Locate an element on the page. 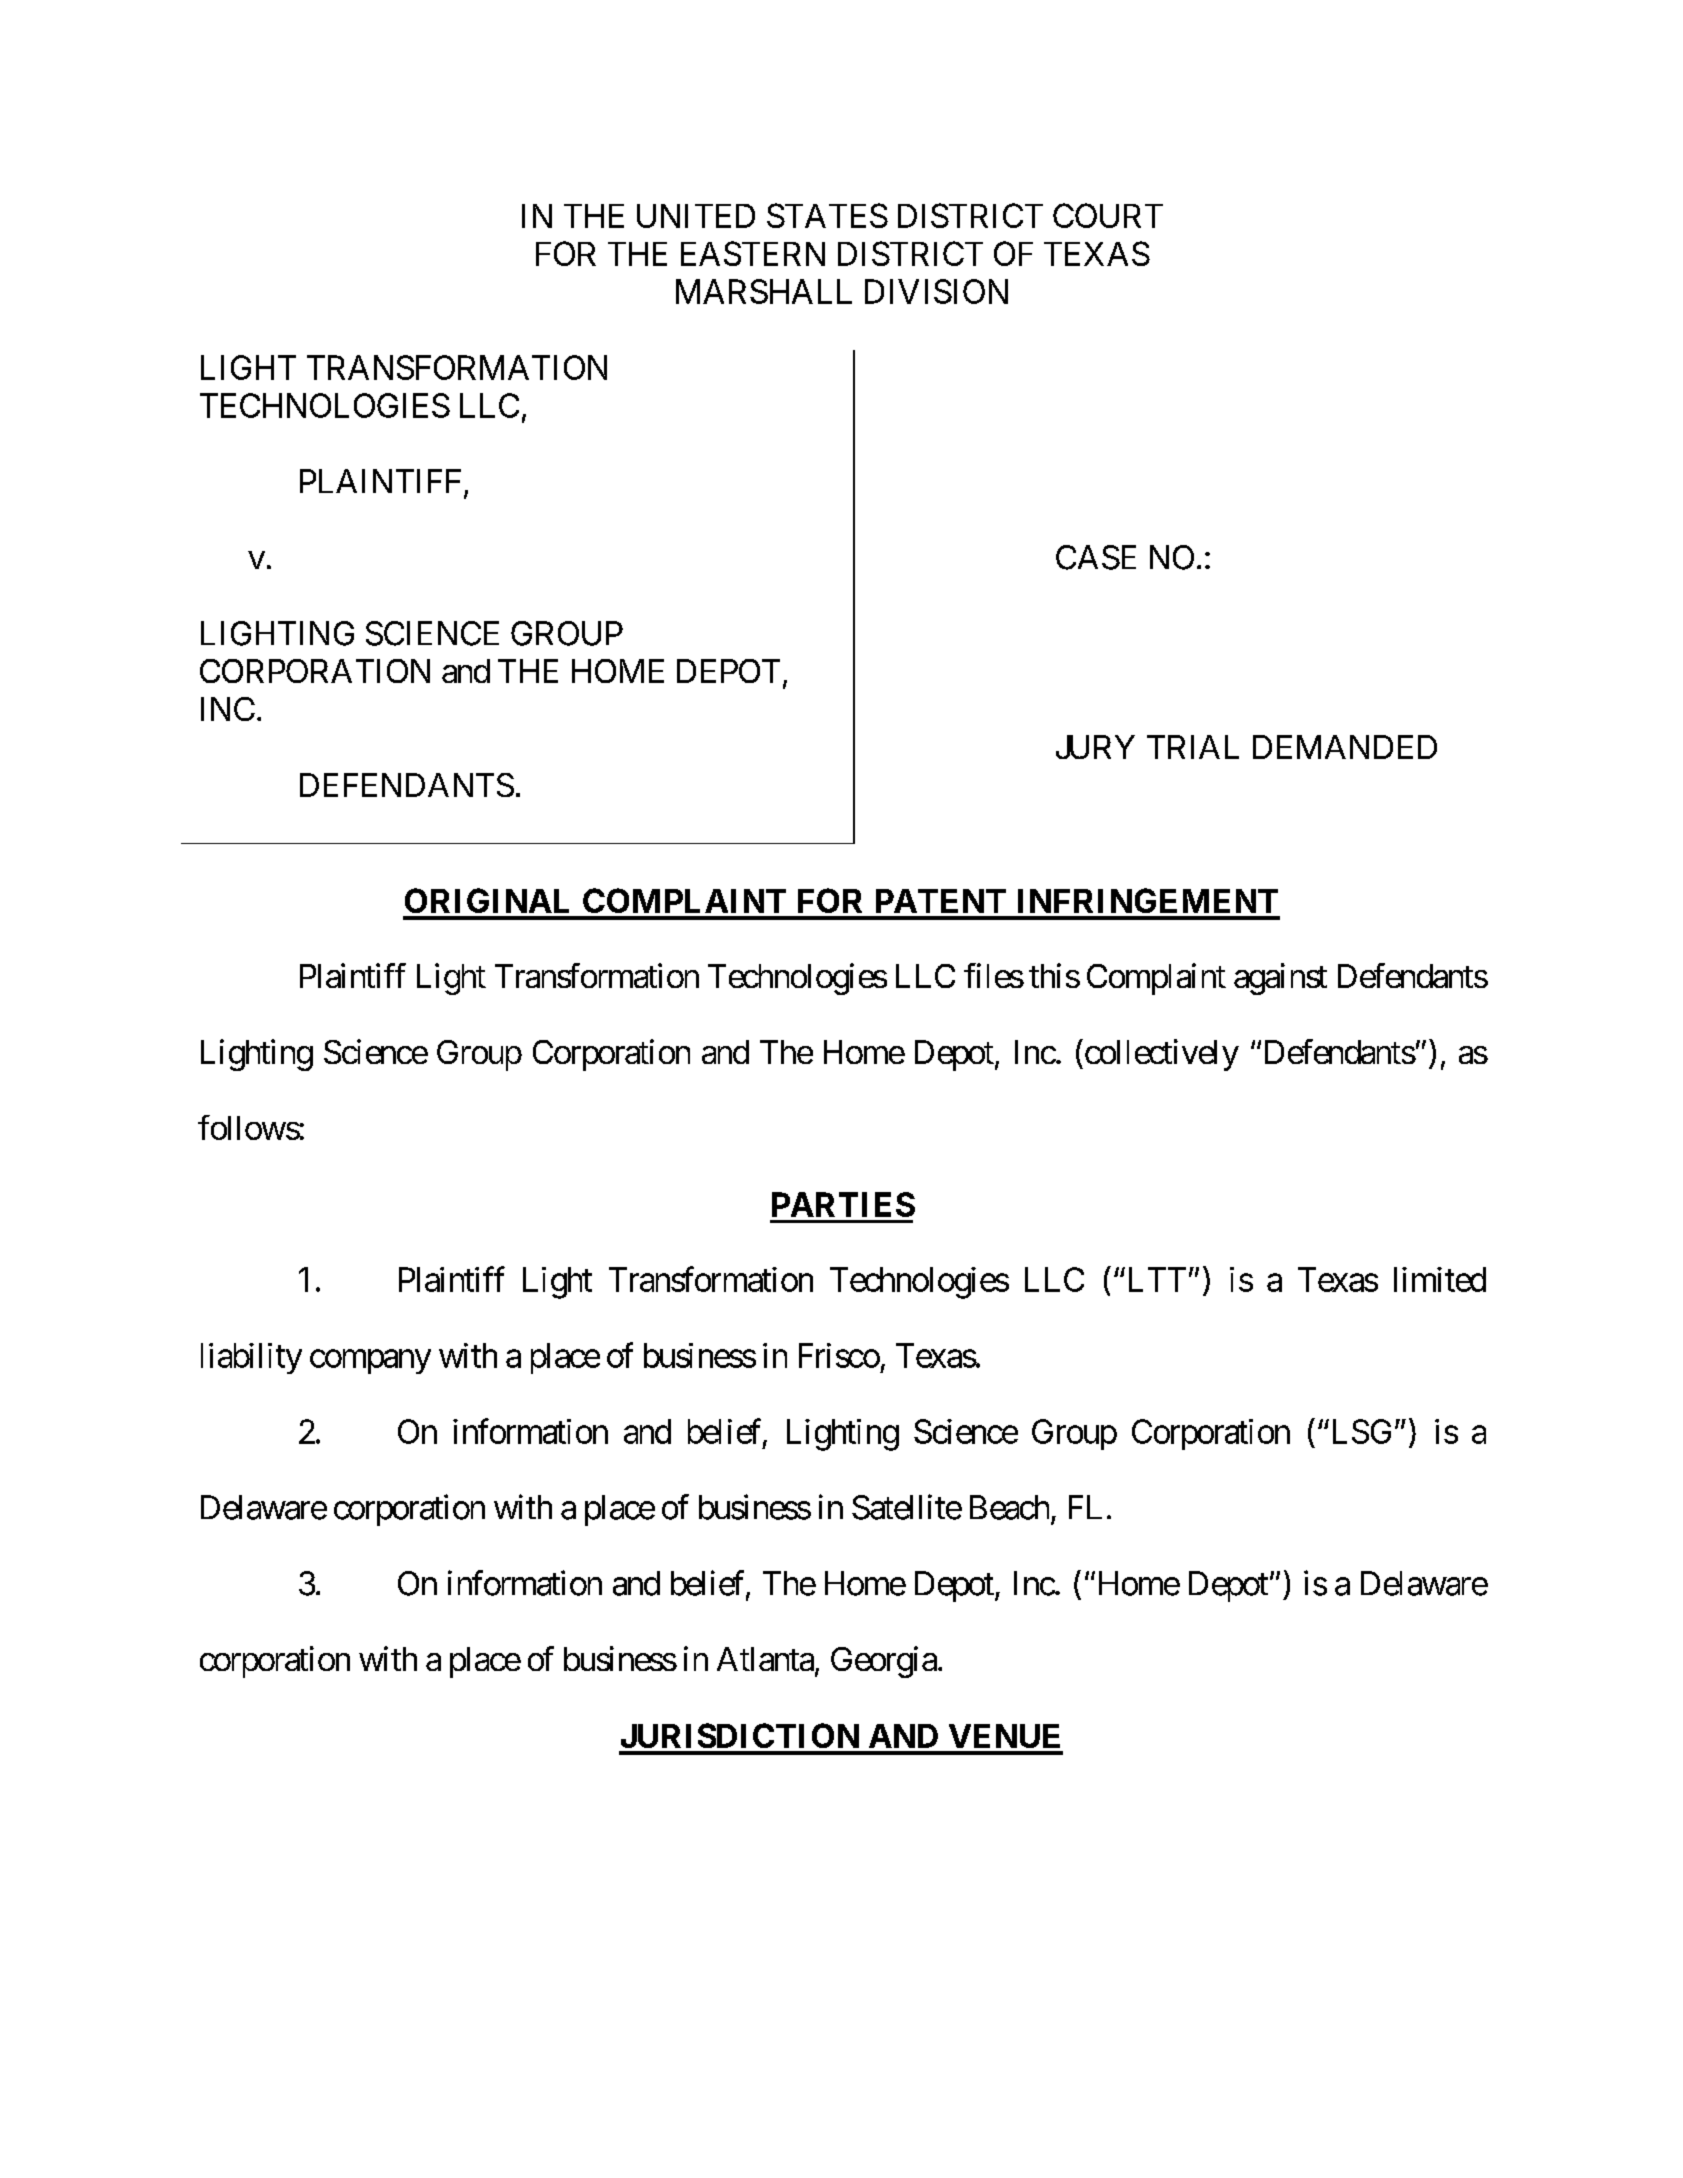 The image size is (1683, 2178). DEMANDED is located at coordinates (1345, 747).
